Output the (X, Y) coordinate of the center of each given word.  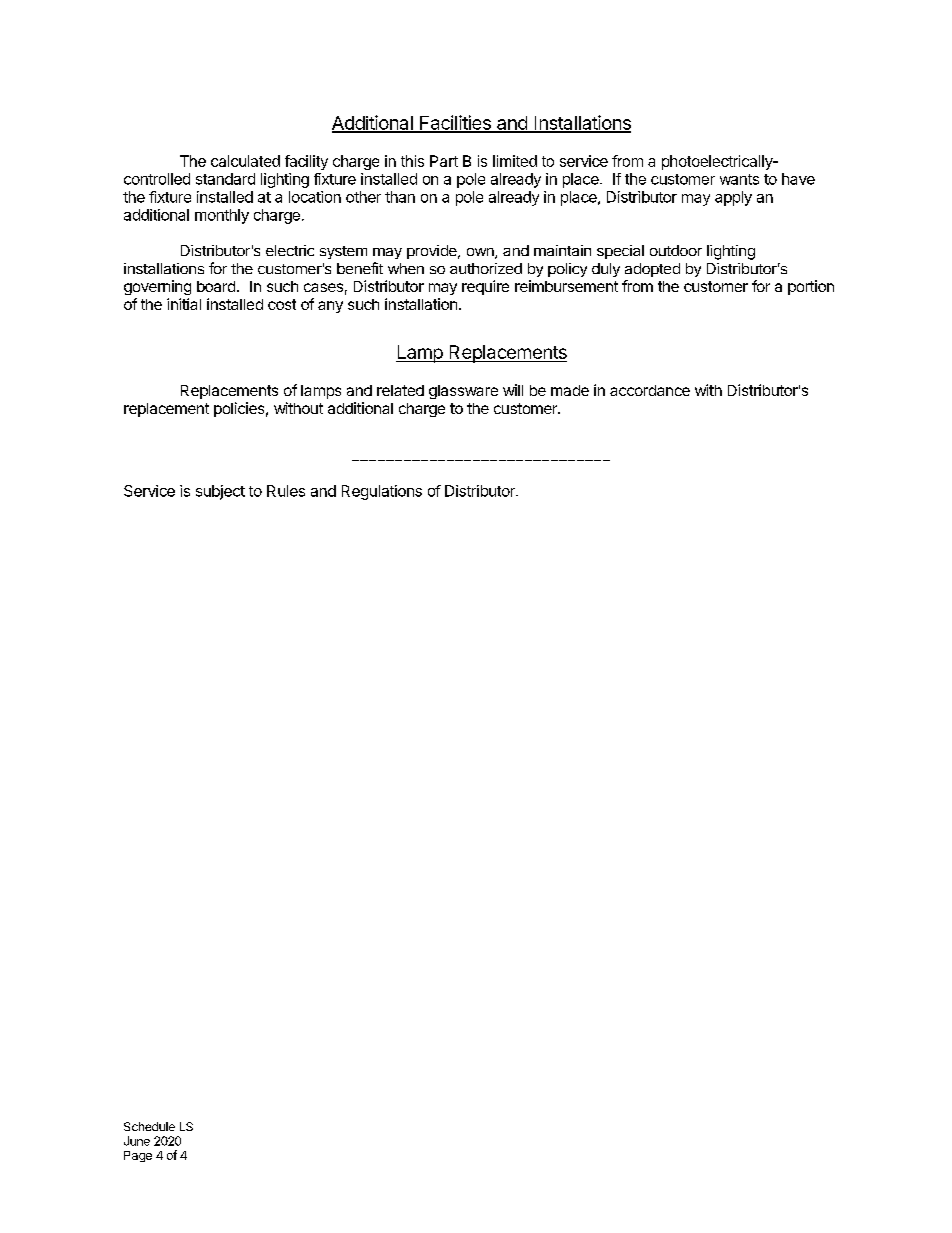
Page (138, 1156)
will (513, 390)
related (400, 390)
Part (444, 161)
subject (220, 492)
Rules (286, 491)
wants (739, 179)
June (137, 1141)
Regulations (382, 492)
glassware (463, 392)
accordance (650, 390)
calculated (245, 161)
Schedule (149, 1126)
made (570, 390)
